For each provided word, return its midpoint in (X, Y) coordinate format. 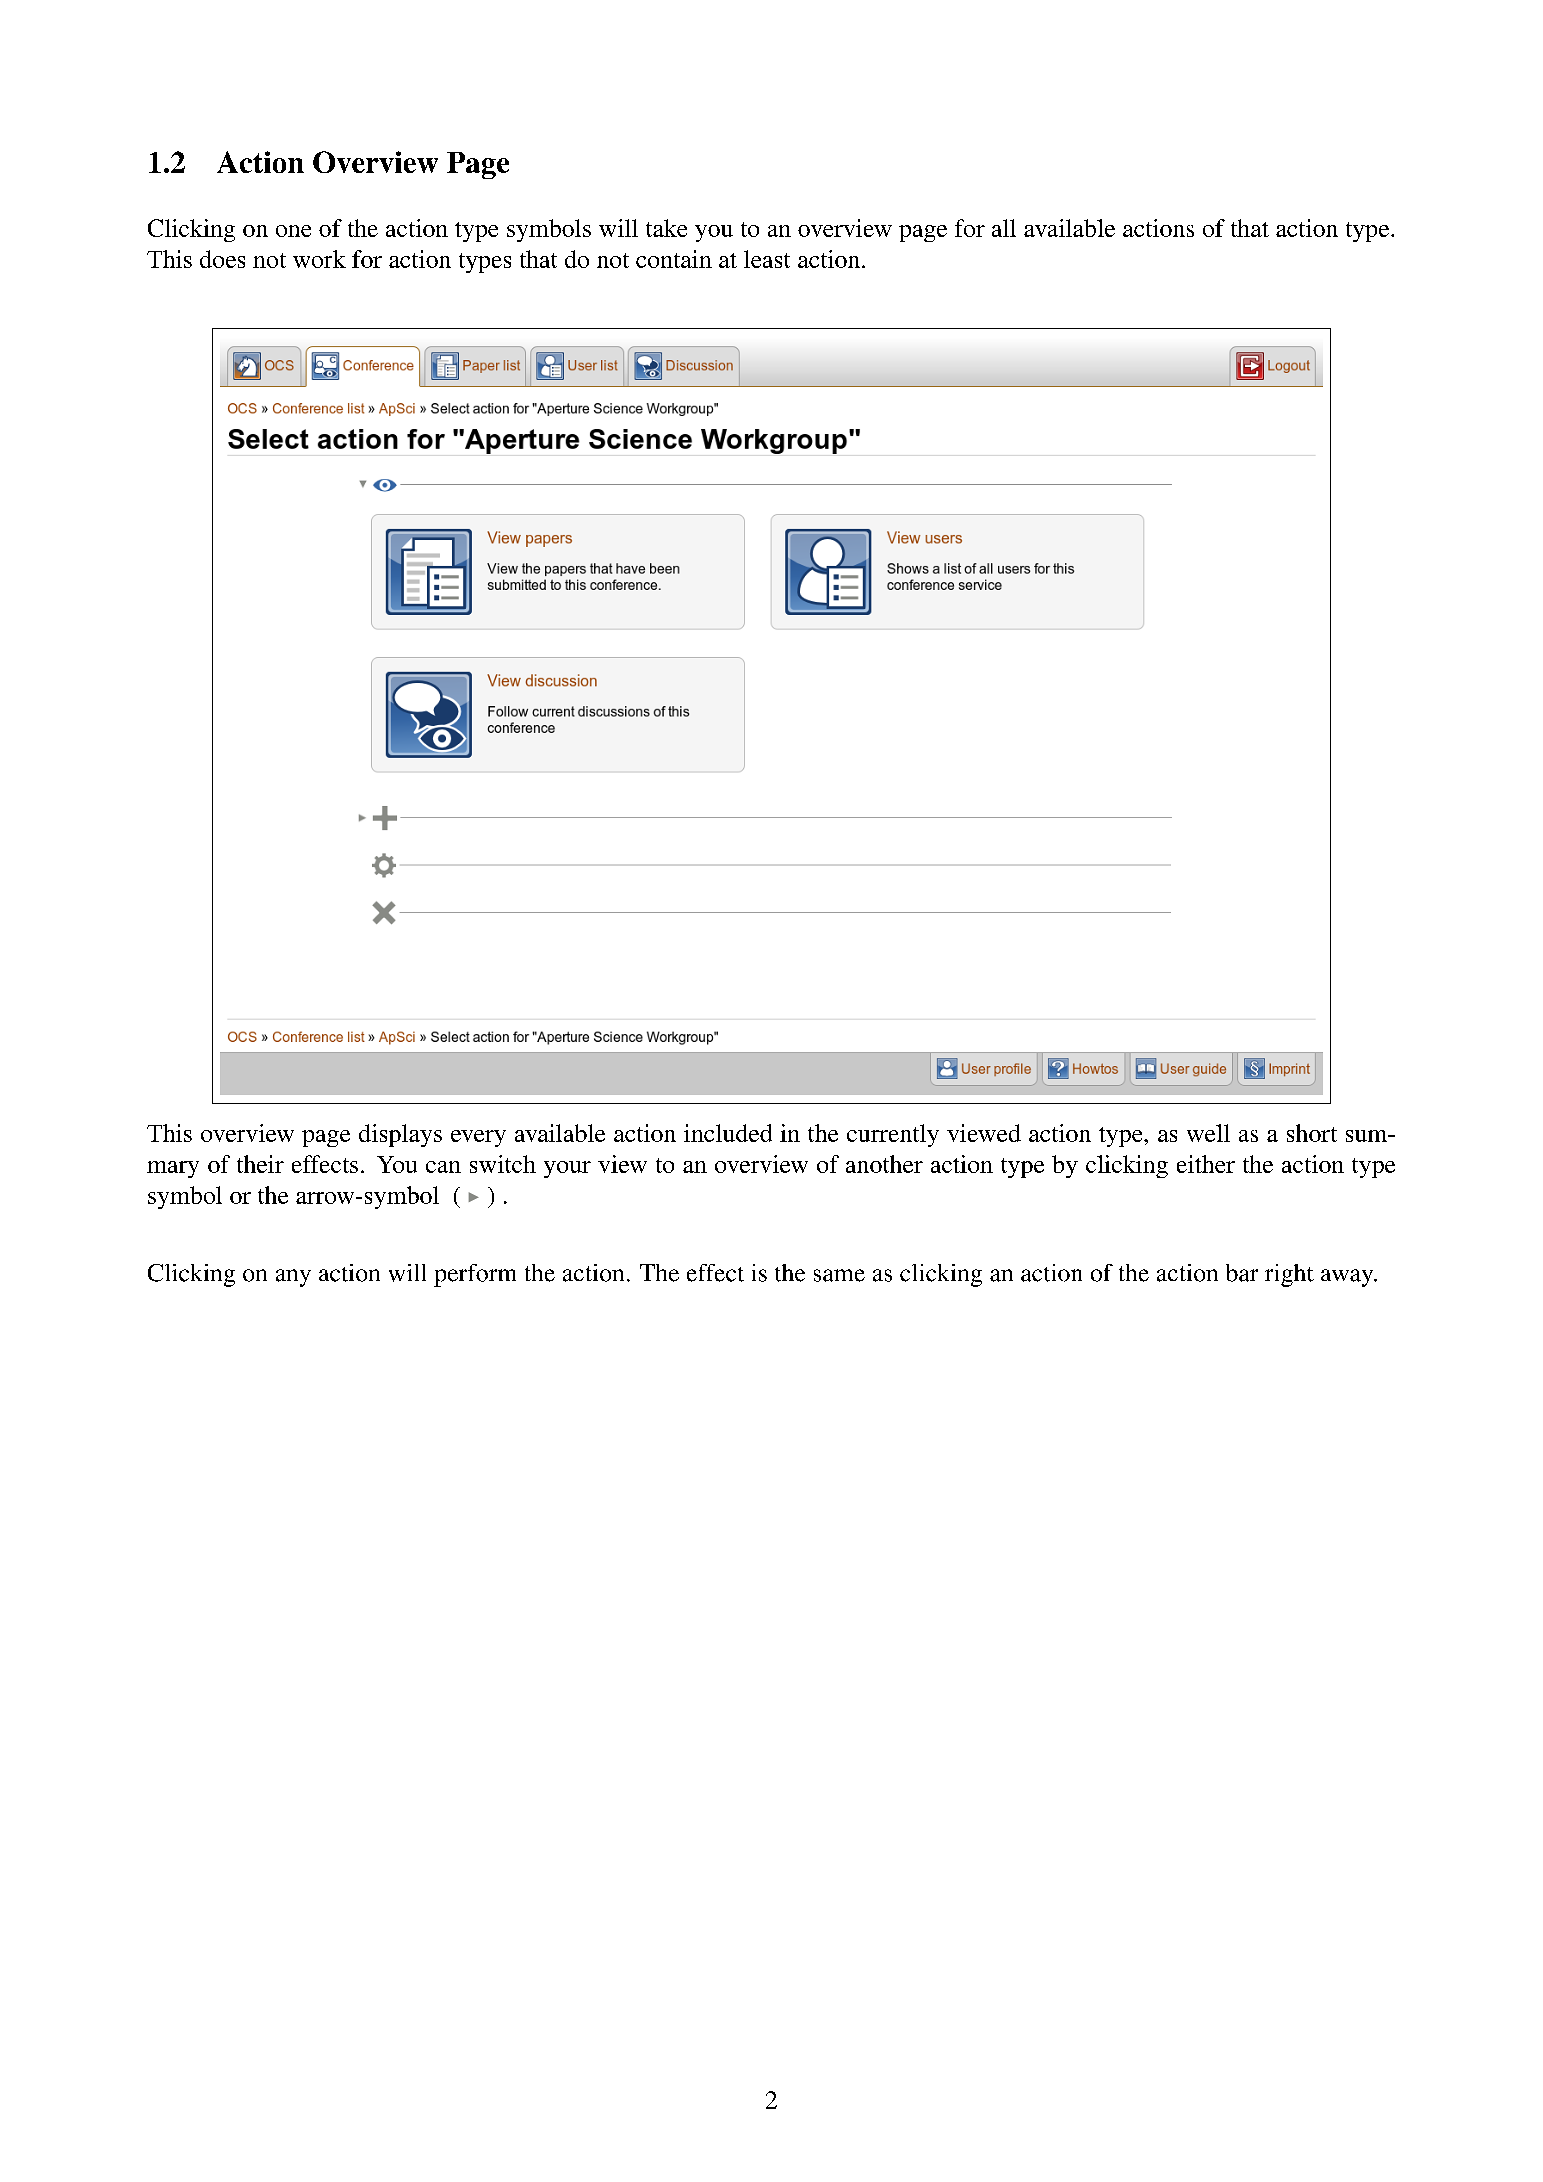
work (319, 259)
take (666, 228)
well (1208, 1133)
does (222, 259)
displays (400, 1135)
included (728, 1133)
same (839, 1275)
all (1004, 228)
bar (1242, 1273)
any (293, 1278)
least (767, 259)
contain (674, 259)
